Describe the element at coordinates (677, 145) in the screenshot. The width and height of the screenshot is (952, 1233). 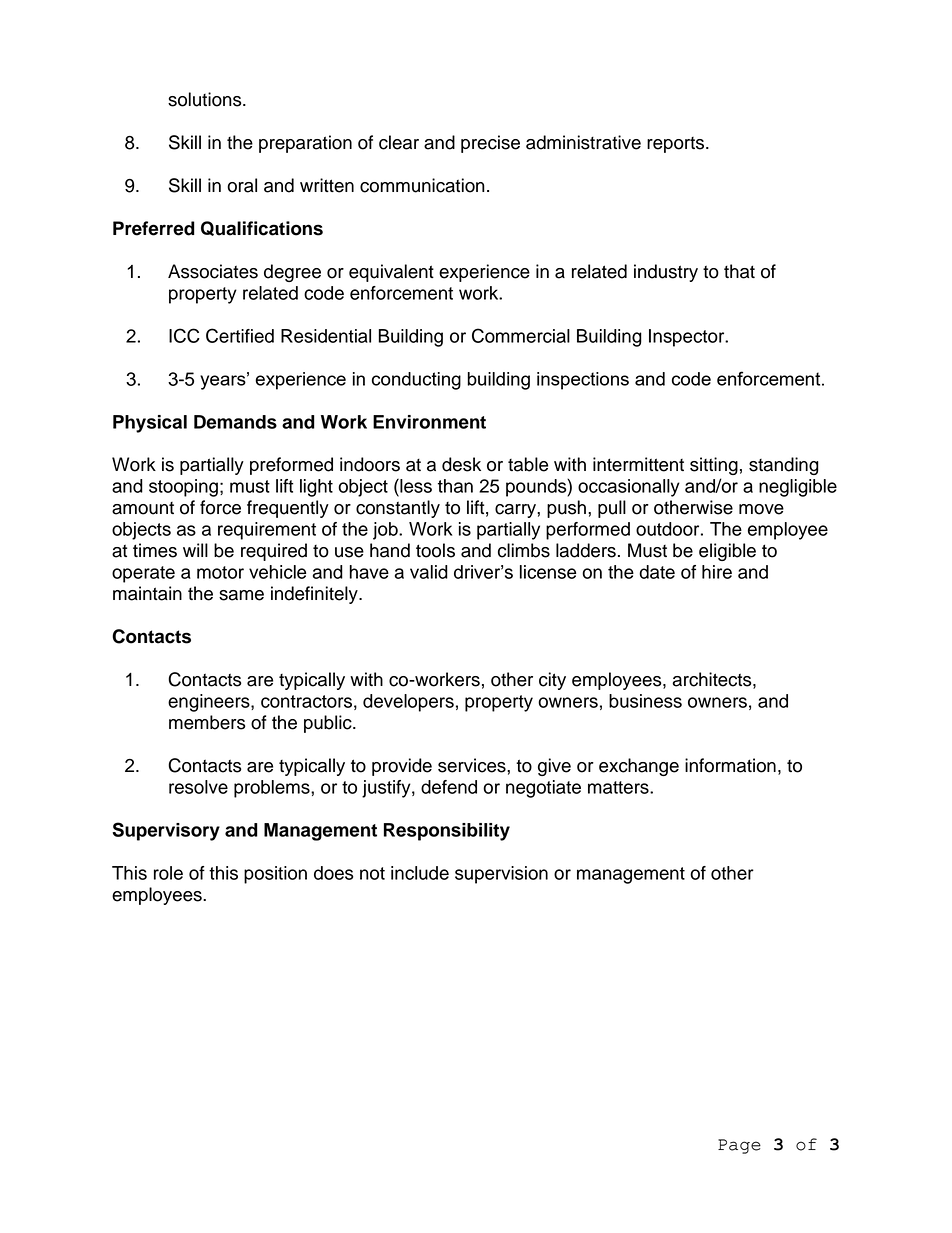
I see `reports` at that location.
